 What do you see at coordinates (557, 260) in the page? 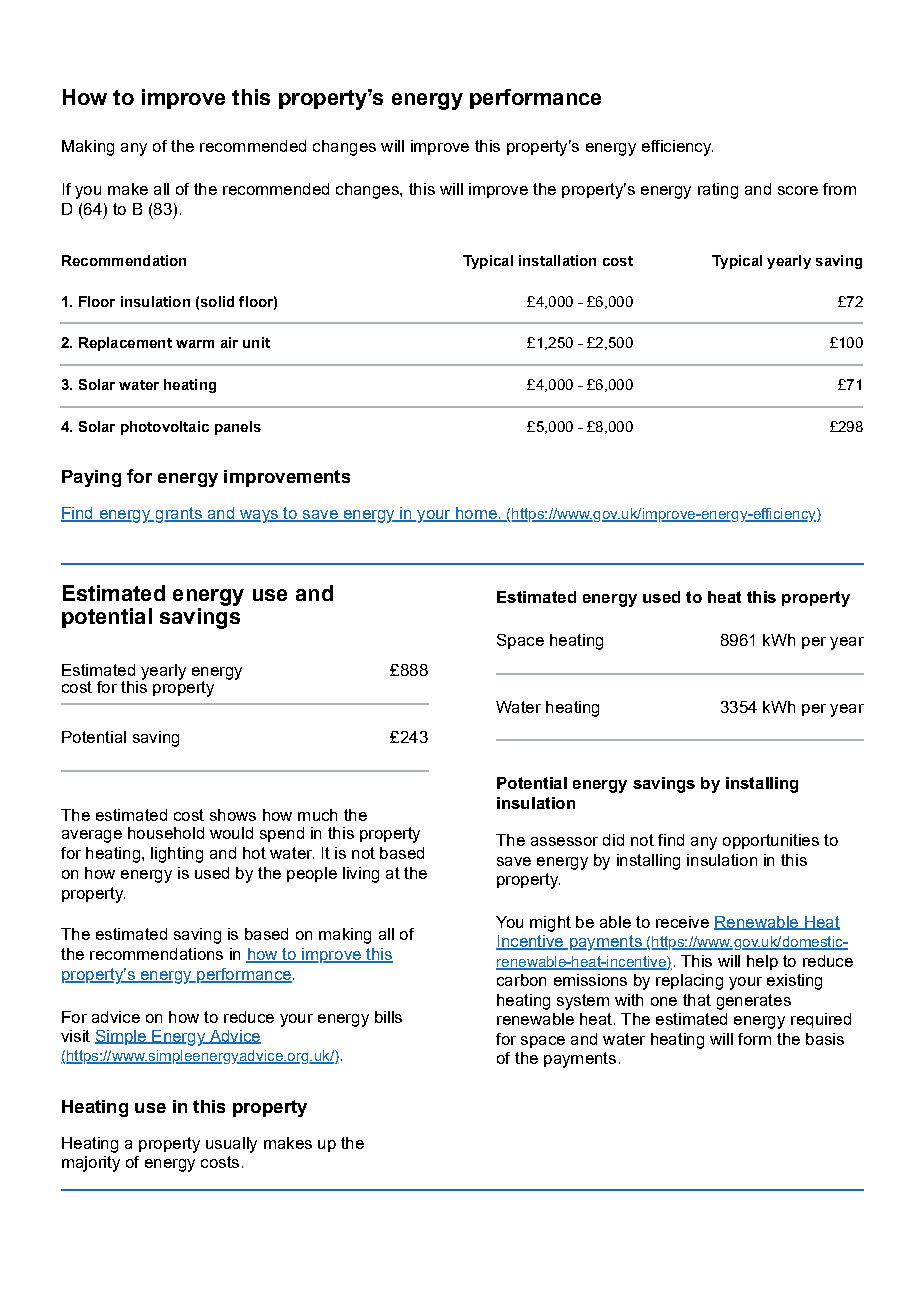
I see `installation` at bounding box center [557, 260].
